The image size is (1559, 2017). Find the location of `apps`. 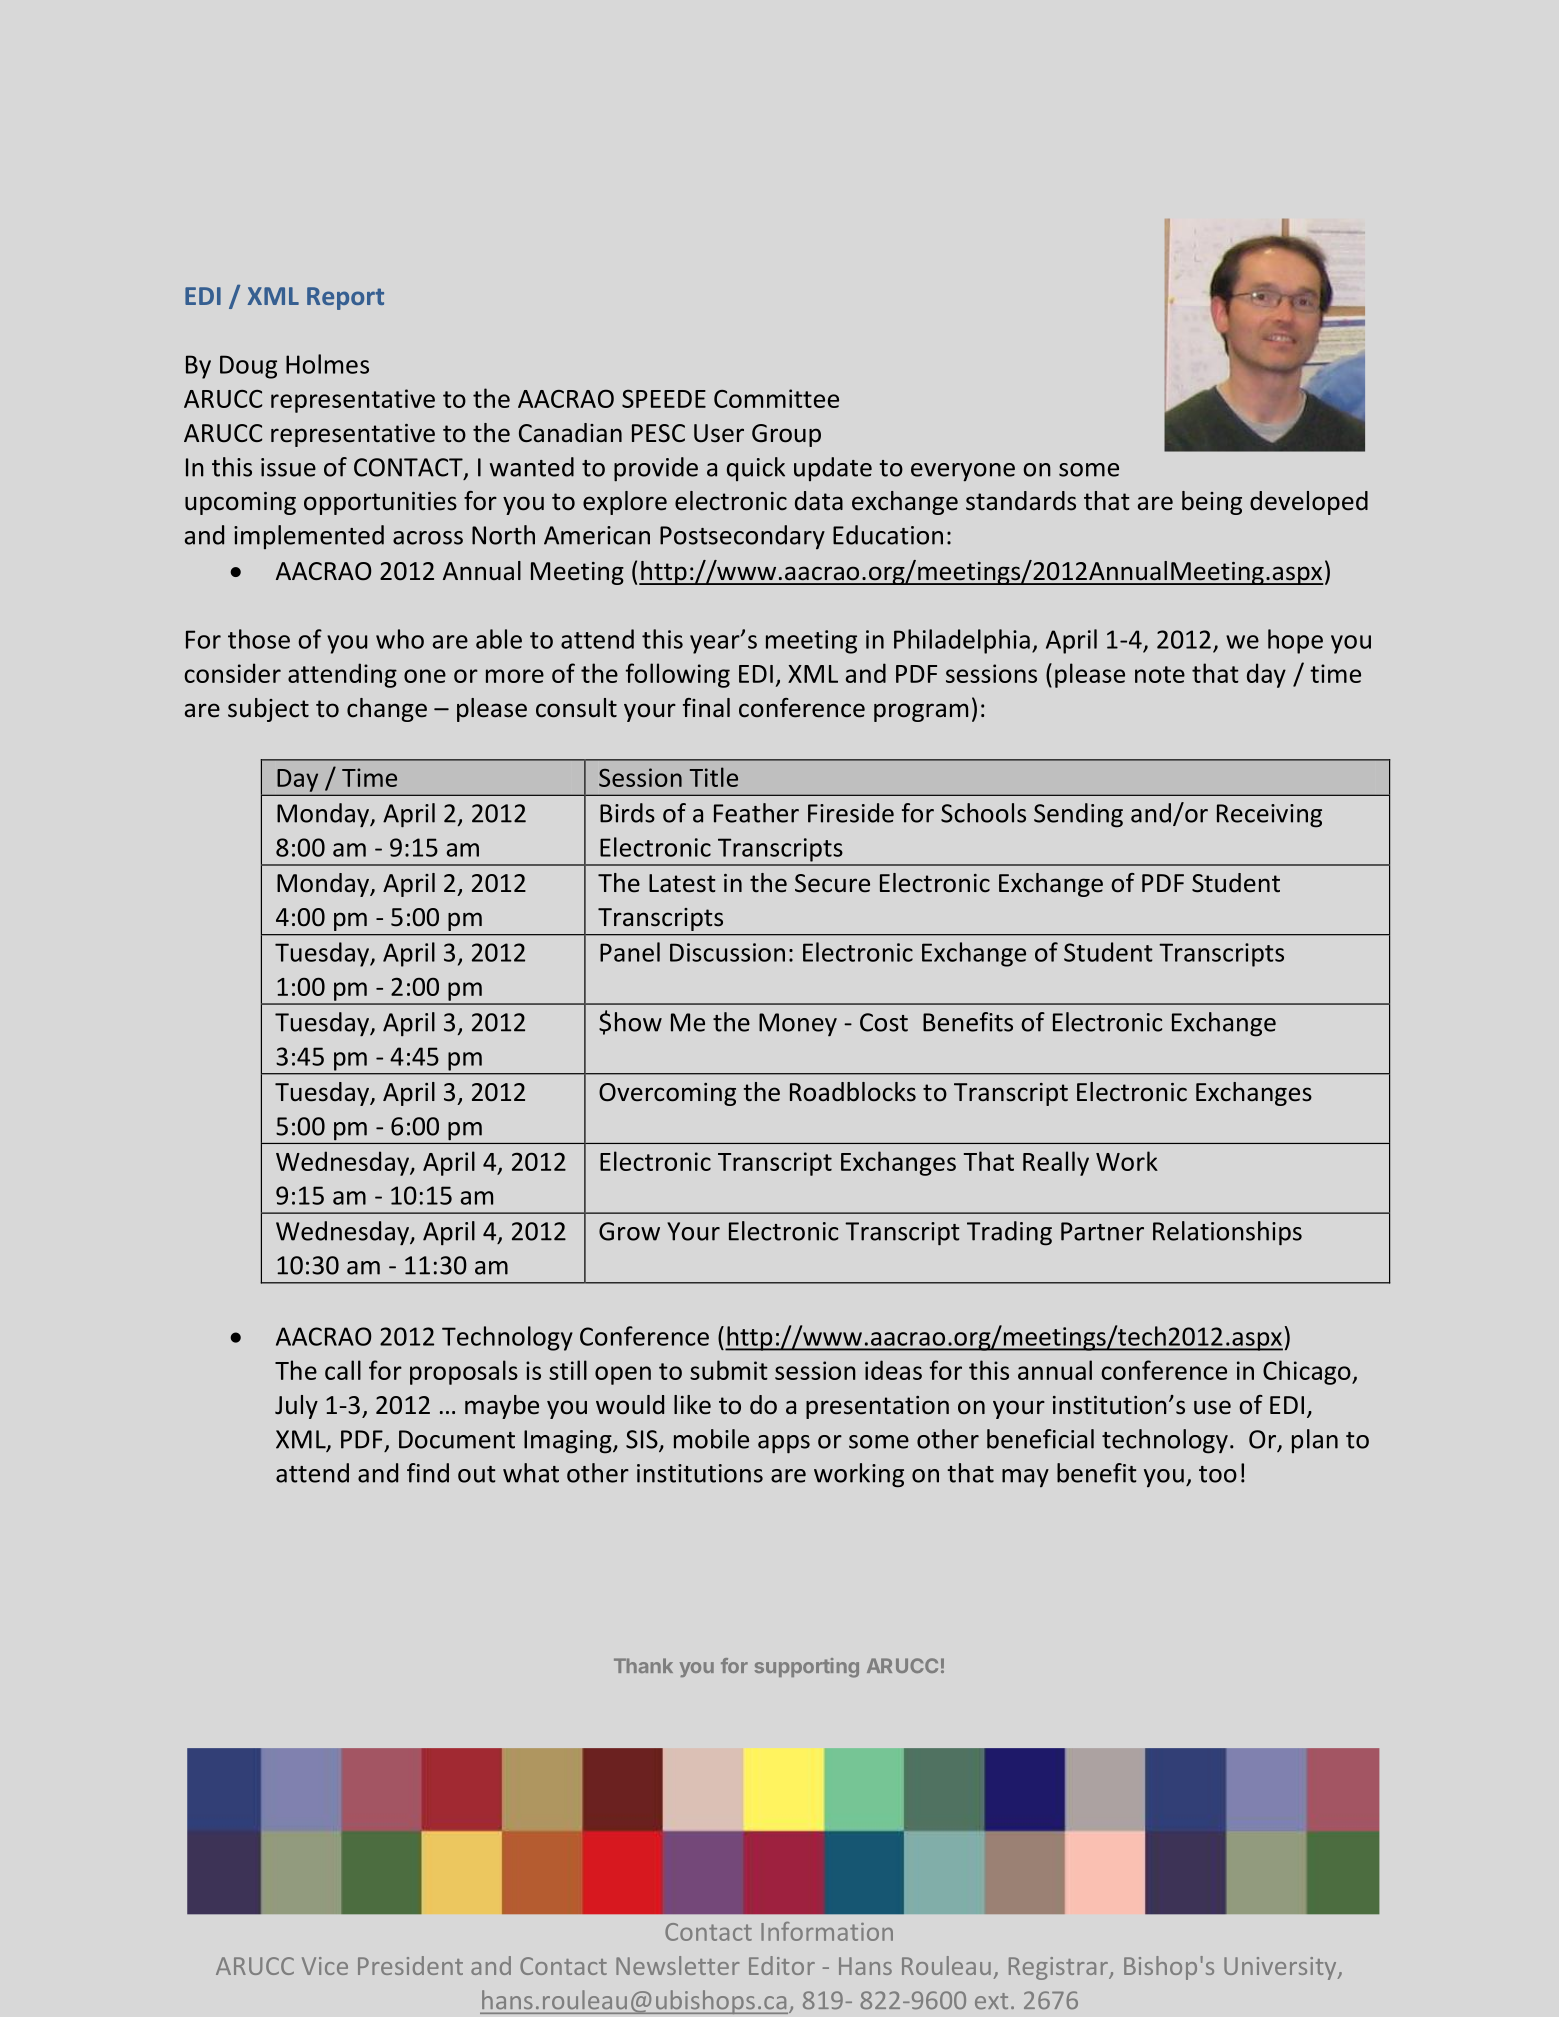

apps is located at coordinates (784, 1444).
